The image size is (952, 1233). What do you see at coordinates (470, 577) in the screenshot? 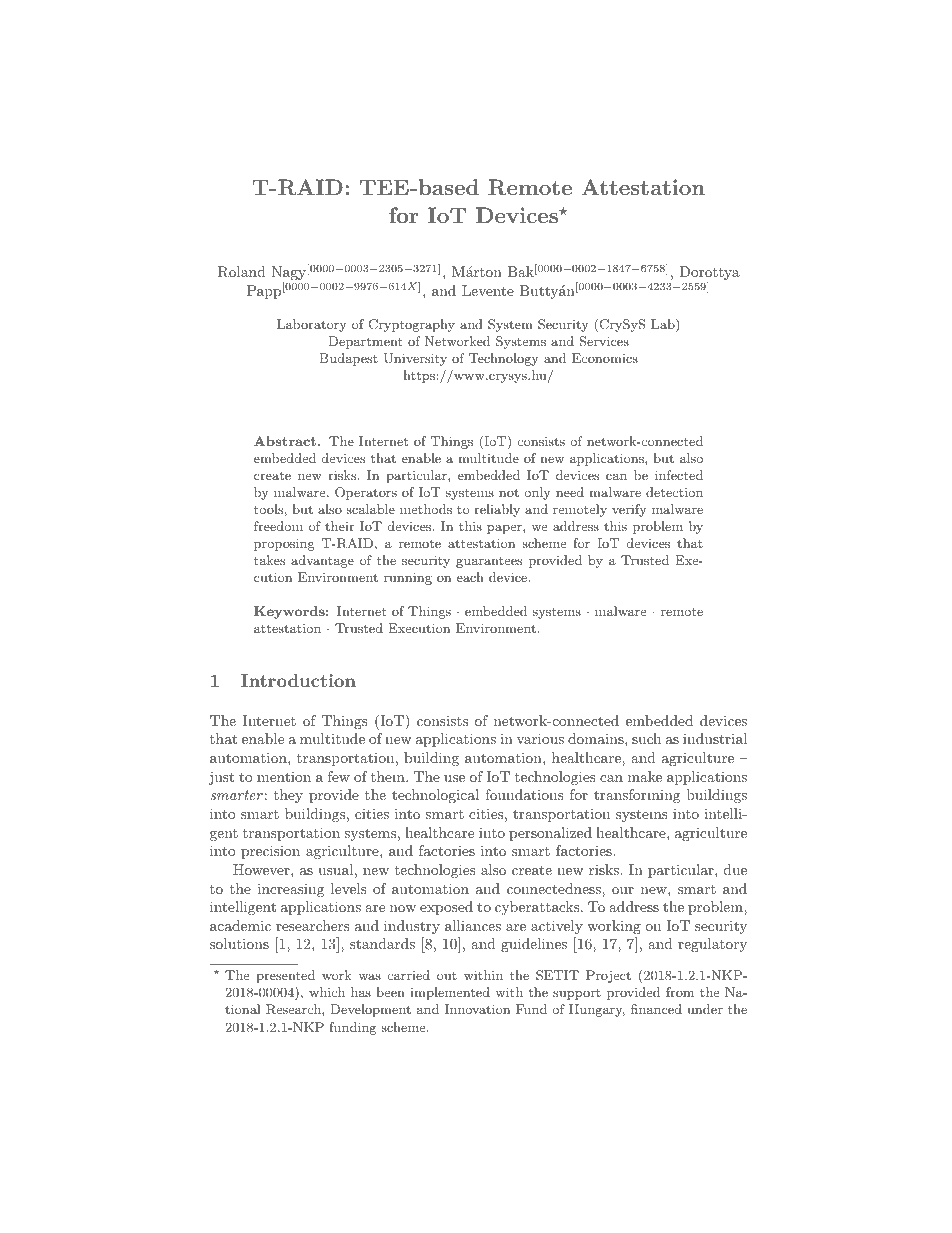
I see `each` at bounding box center [470, 577].
